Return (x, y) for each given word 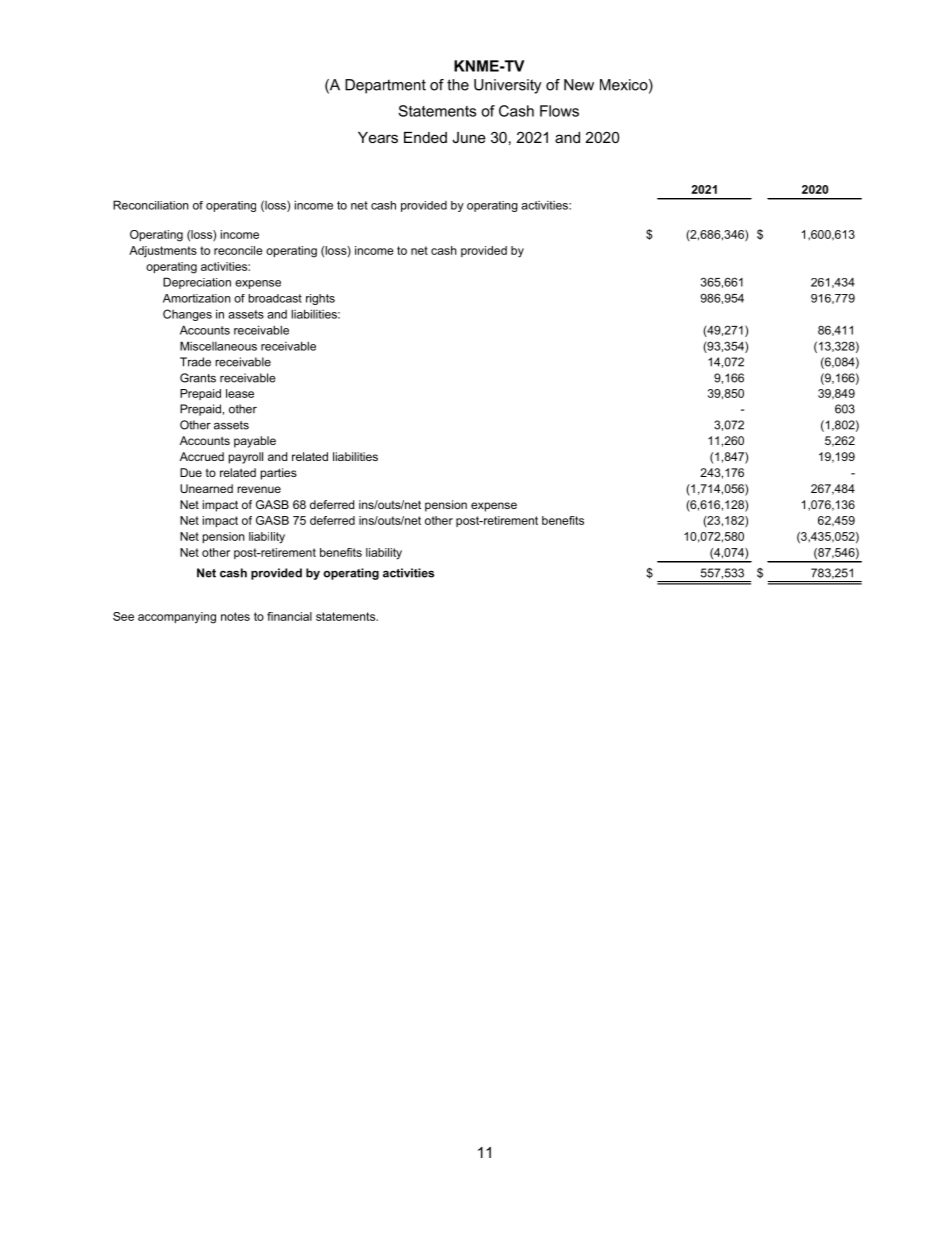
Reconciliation (151, 205)
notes (235, 616)
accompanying (177, 618)
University (508, 86)
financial (289, 616)
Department (385, 86)
